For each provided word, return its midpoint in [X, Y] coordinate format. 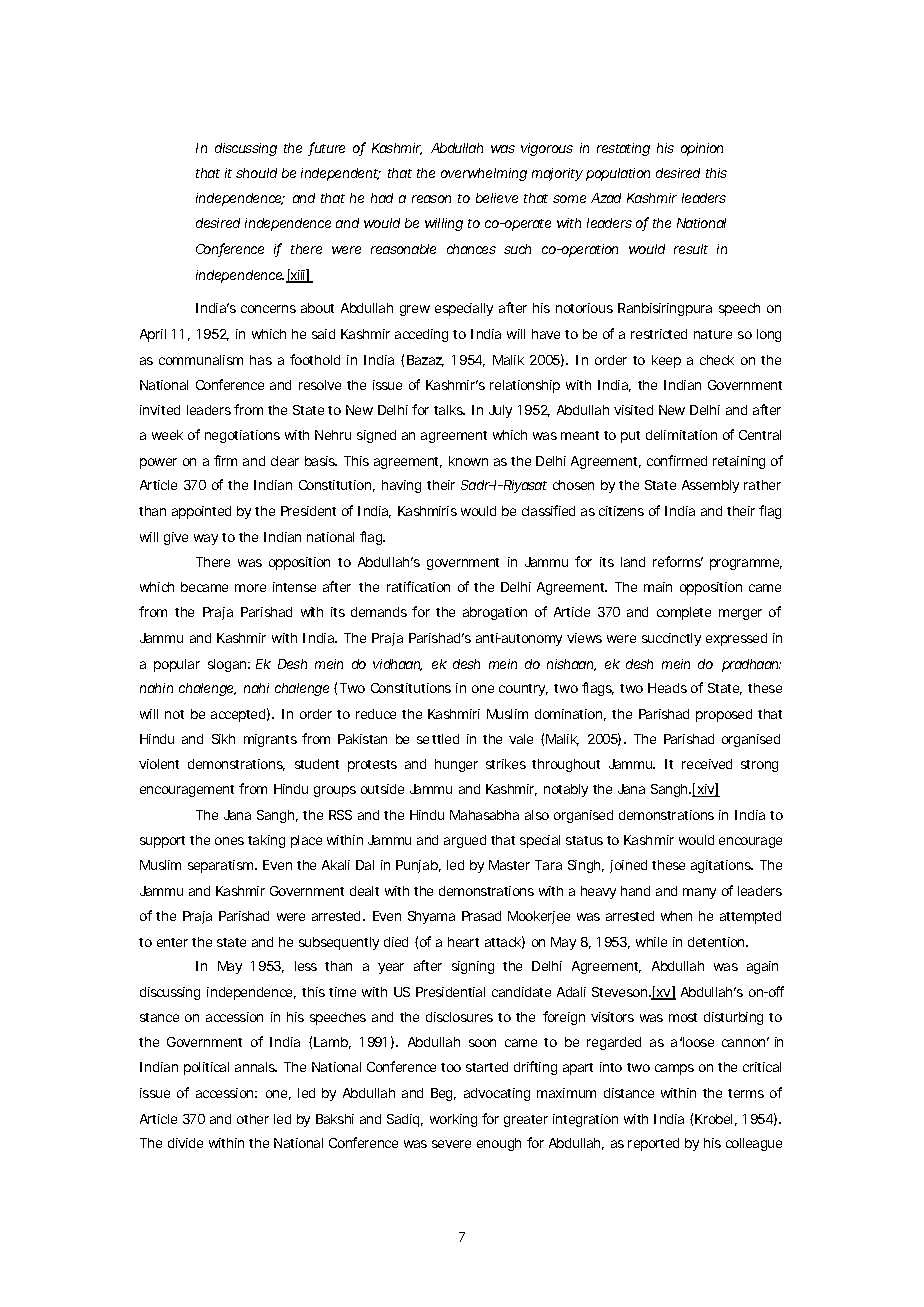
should [256, 173]
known [468, 461]
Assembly [710, 486]
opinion [702, 149]
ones [229, 841]
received [707, 764]
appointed [201, 512]
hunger [456, 765]
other [253, 1119]
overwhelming [484, 174]
